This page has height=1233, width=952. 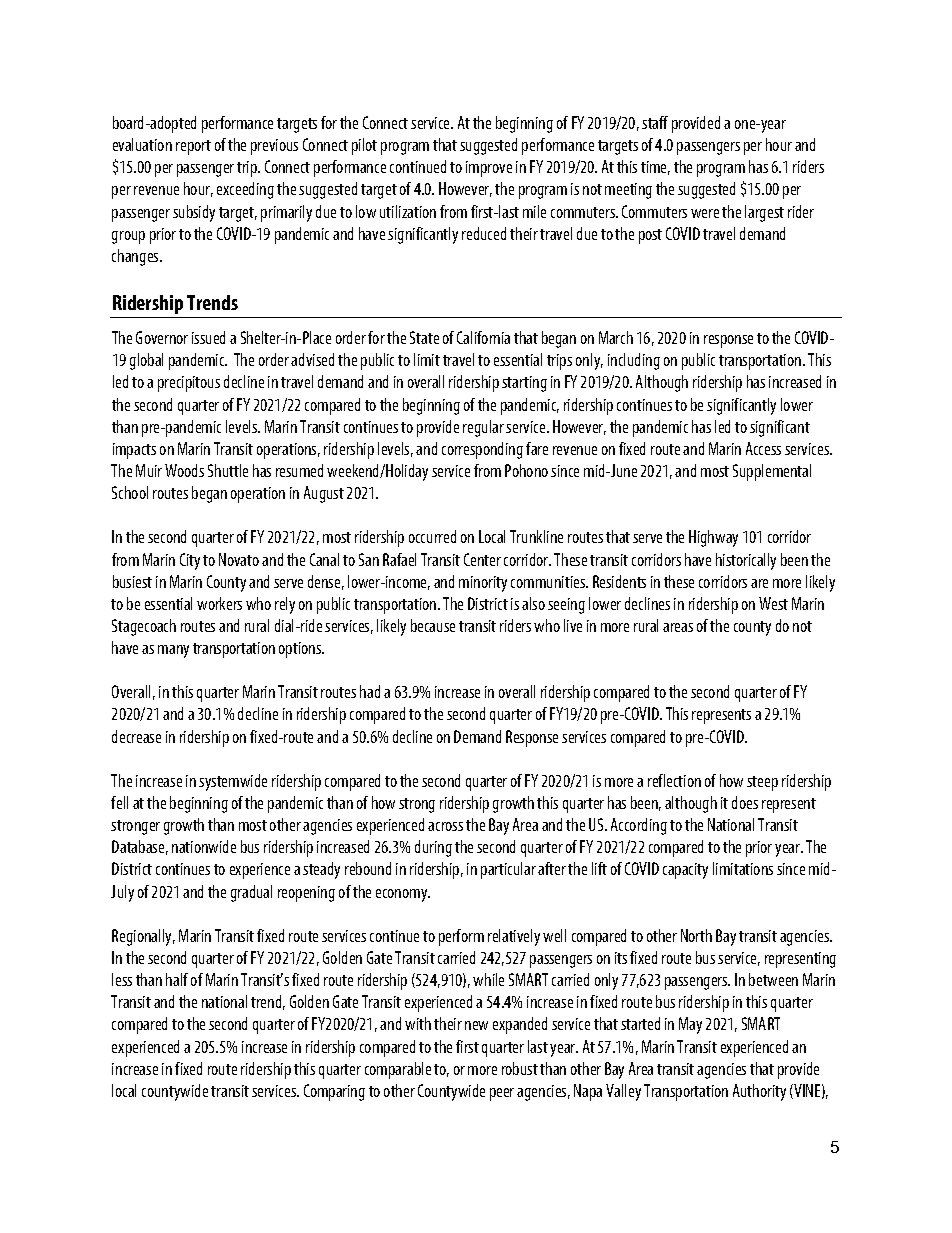 I want to click on report, so click(x=193, y=147).
